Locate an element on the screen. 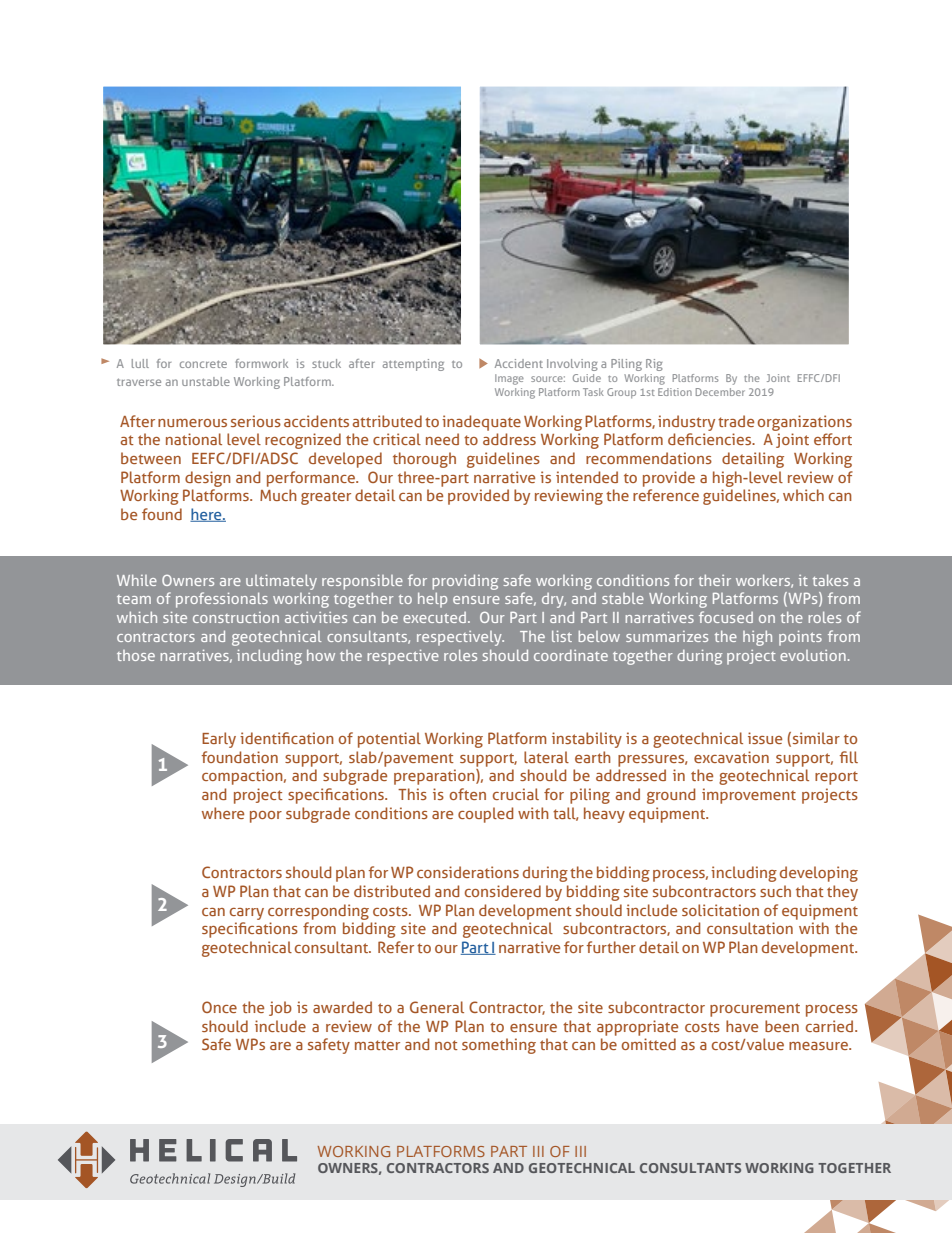 The height and width of the screenshot is (1233, 952). something is located at coordinates (499, 1046).
